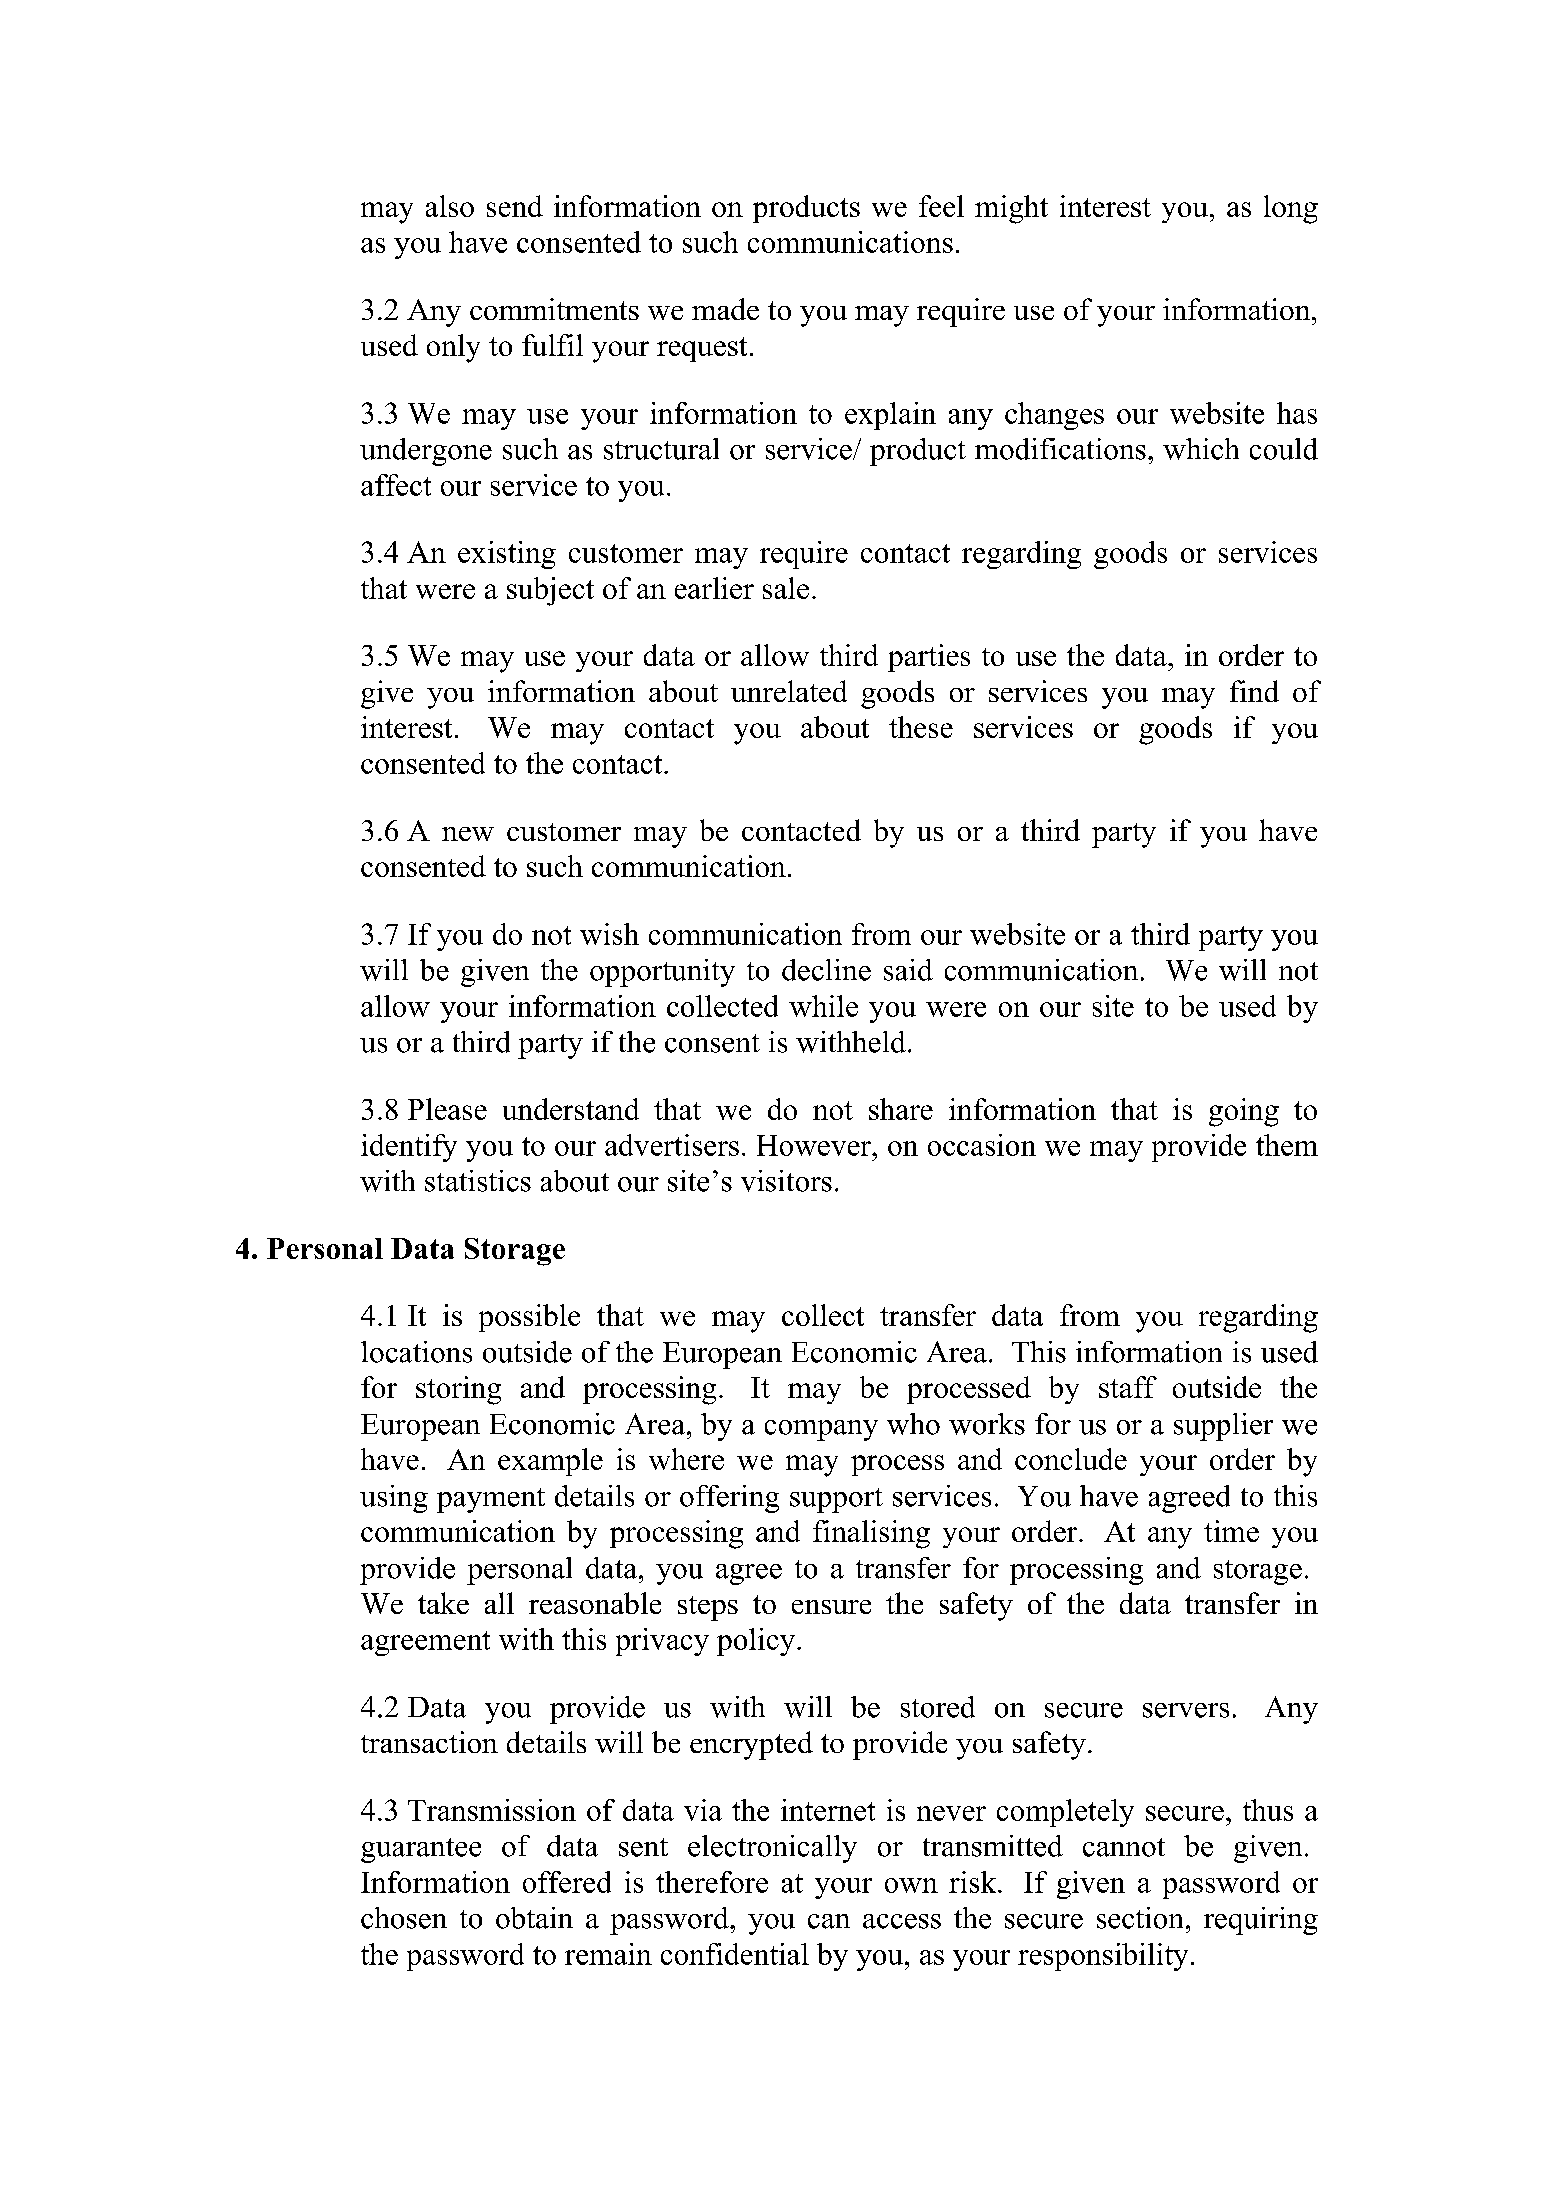  What do you see at coordinates (941, 206) in the image?
I see `feel` at bounding box center [941, 206].
